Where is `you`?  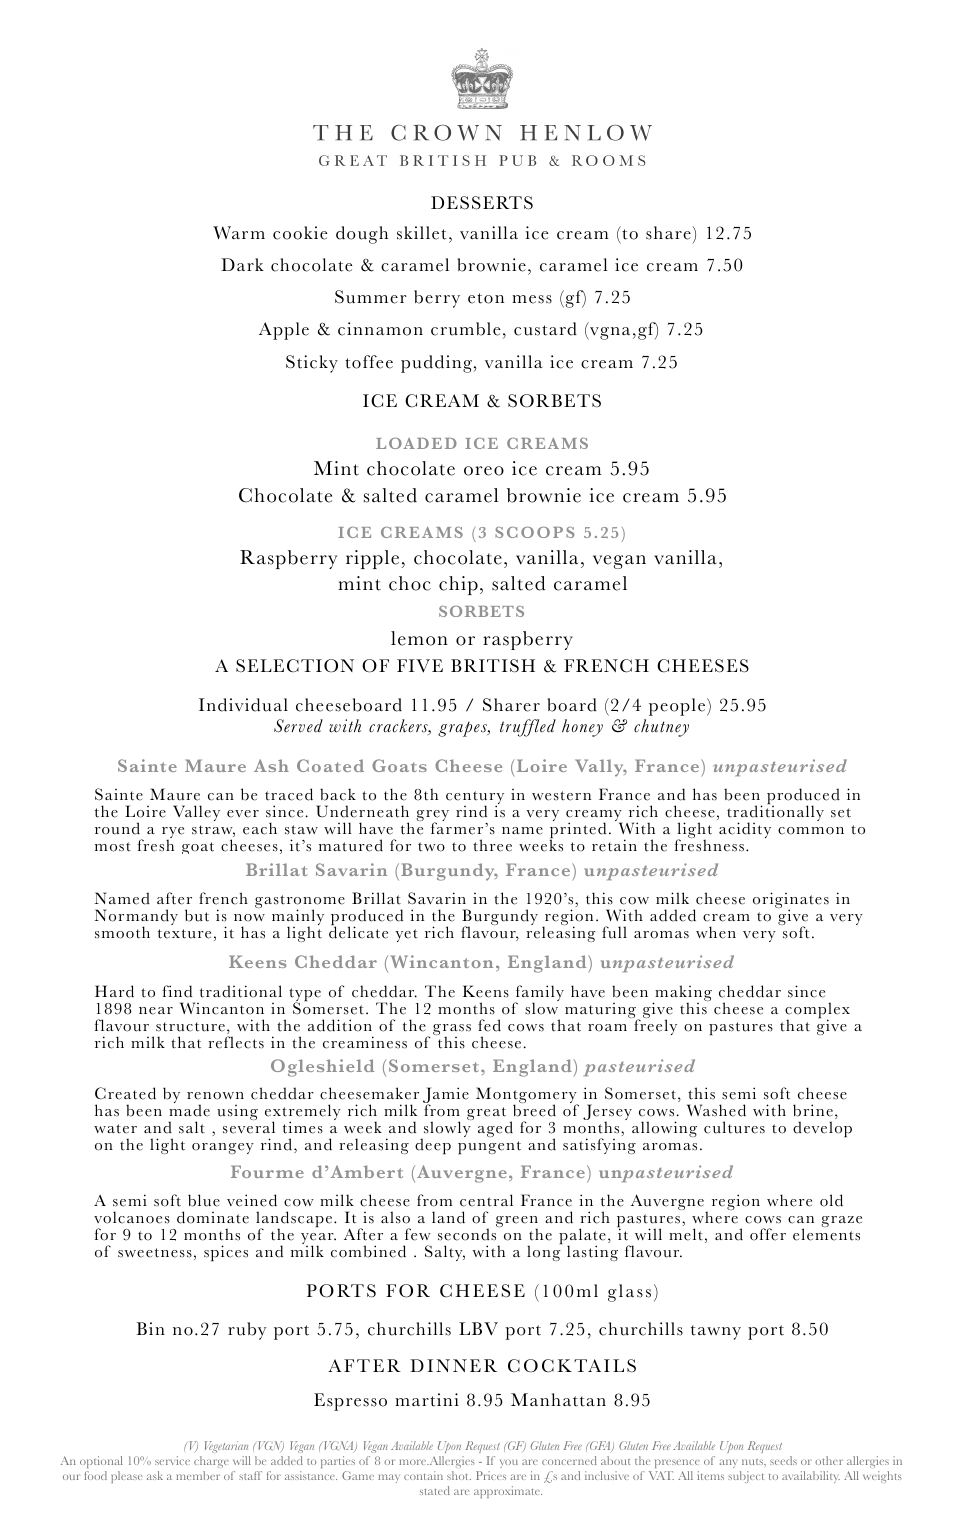 you is located at coordinates (509, 1464).
